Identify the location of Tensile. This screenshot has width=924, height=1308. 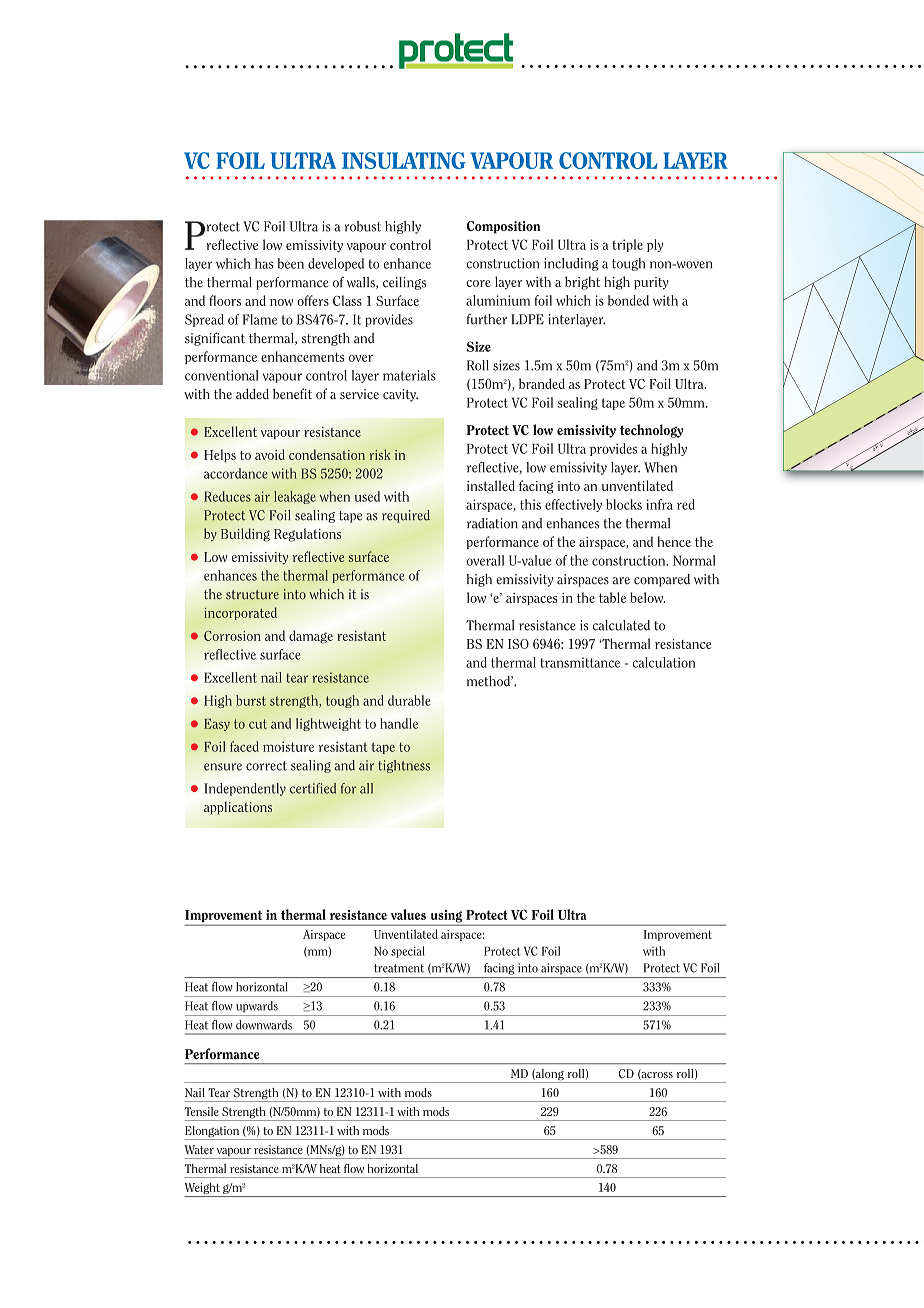
(202, 1111).
